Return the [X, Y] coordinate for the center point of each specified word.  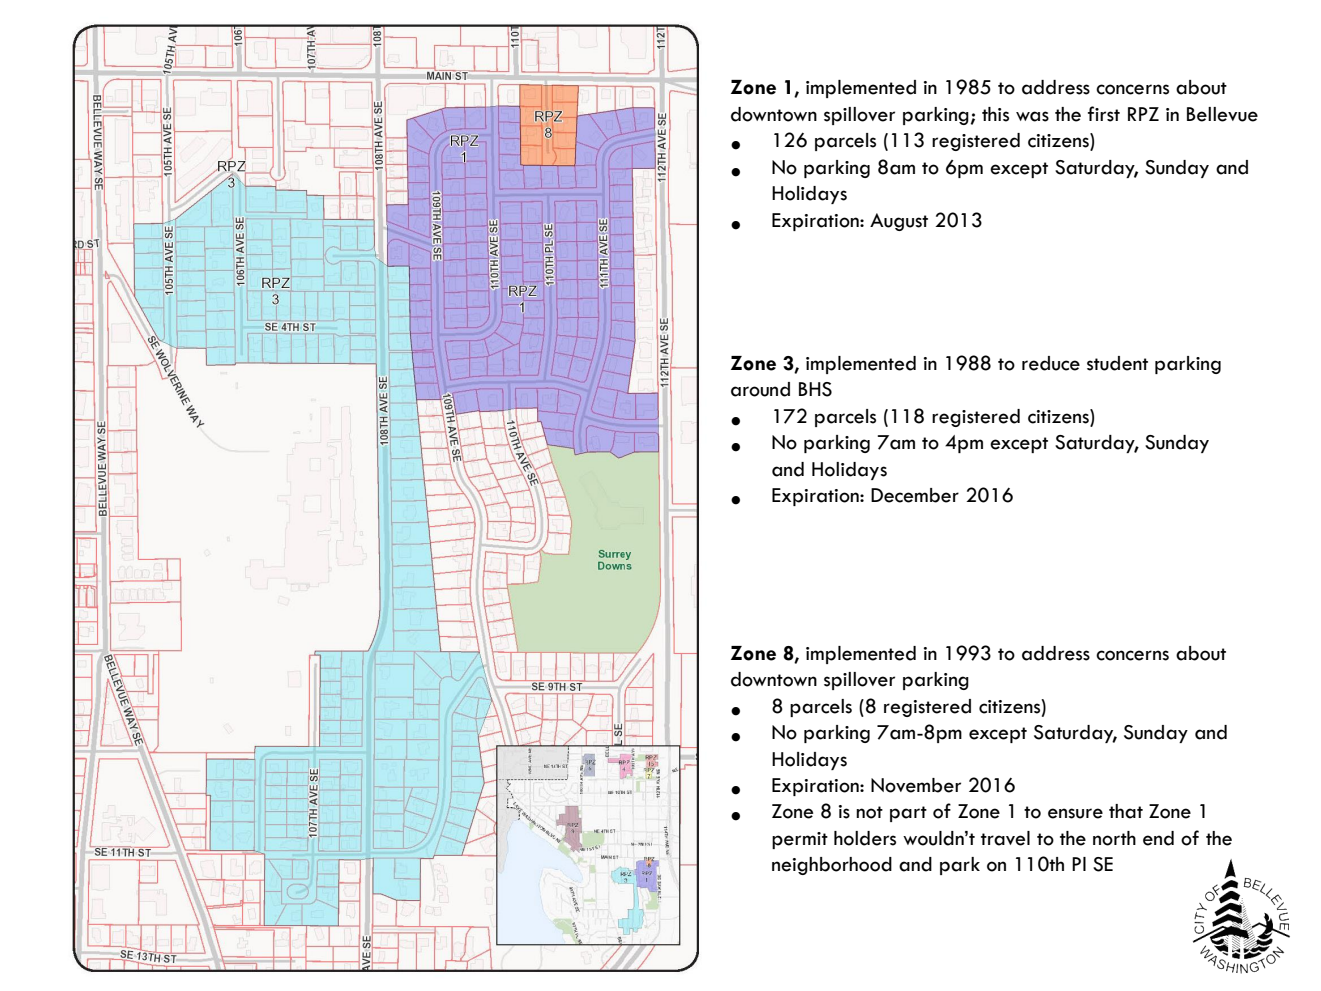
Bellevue [1222, 114]
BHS [815, 389]
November [916, 785]
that [1126, 811]
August [899, 222]
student [1117, 363]
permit [800, 840]
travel [1005, 838]
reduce [1051, 363]
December [915, 495]
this [995, 114]
